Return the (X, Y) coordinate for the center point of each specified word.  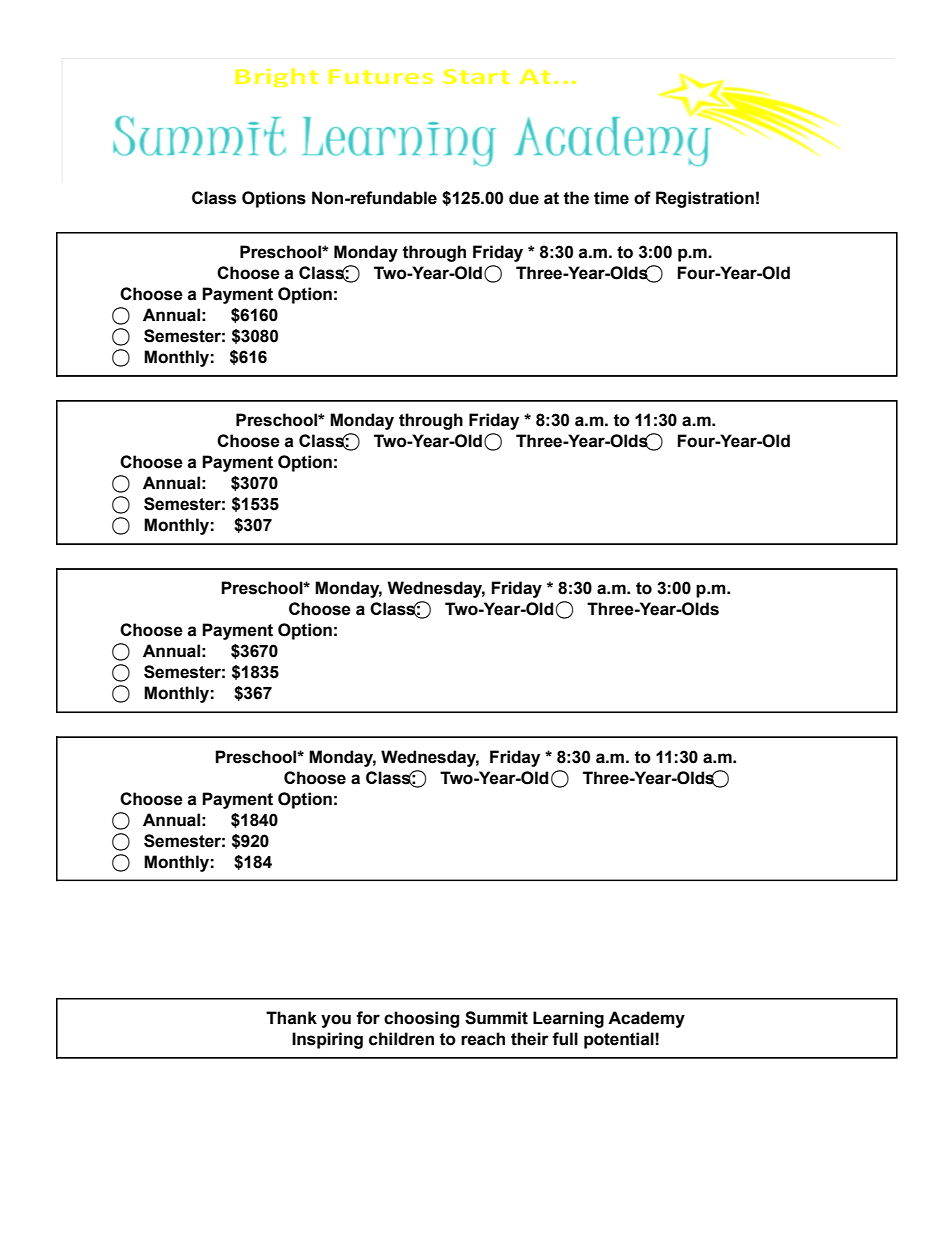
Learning (568, 1019)
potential (620, 1040)
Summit (496, 1018)
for (368, 1018)
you (336, 1021)
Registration (705, 199)
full (565, 1039)
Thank (291, 1018)
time (611, 198)
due (524, 198)
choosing (421, 1019)
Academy (646, 1019)
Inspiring (327, 1040)
